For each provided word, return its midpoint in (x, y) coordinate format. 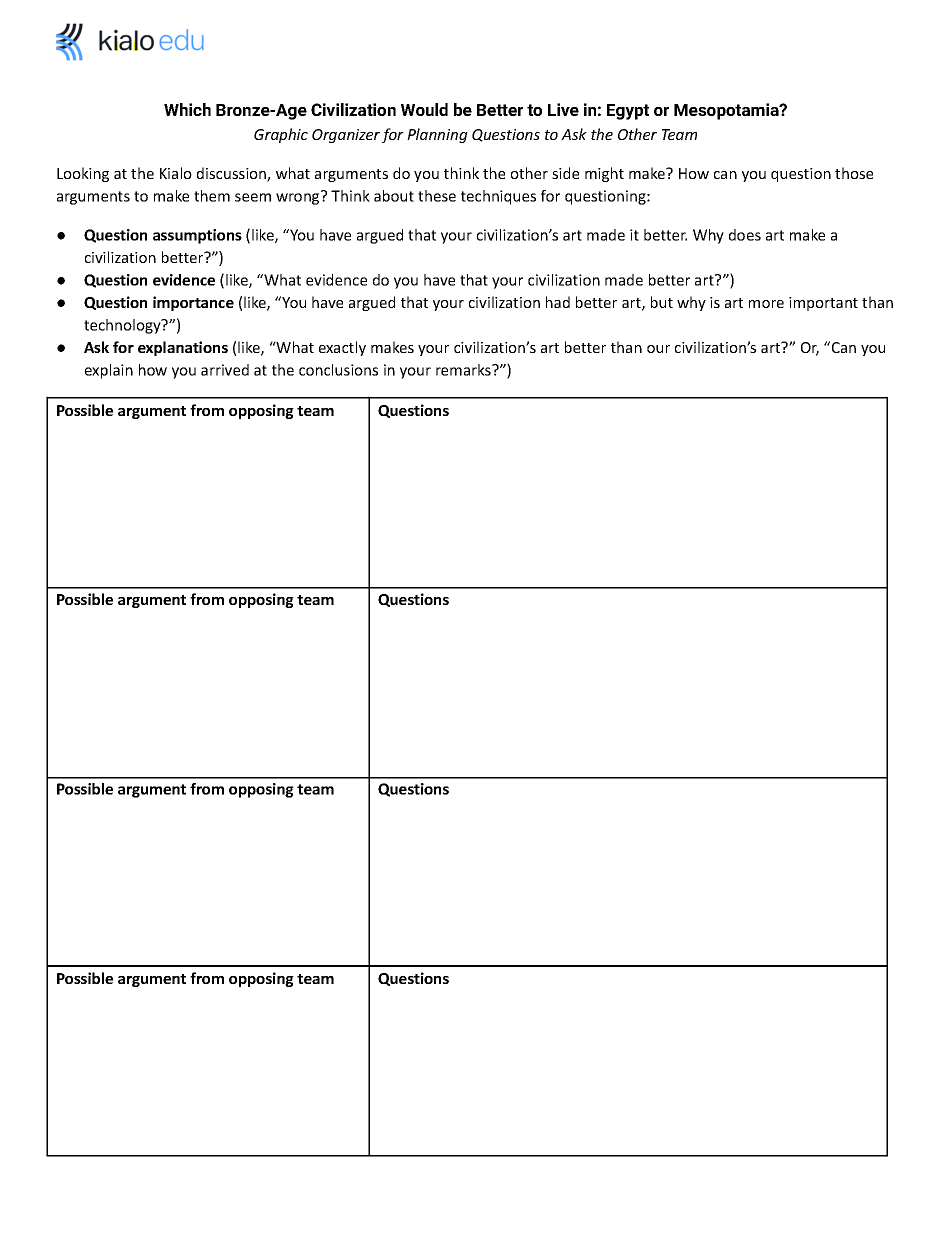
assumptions (197, 236)
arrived (225, 370)
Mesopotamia (727, 111)
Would (424, 109)
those (854, 173)
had (558, 302)
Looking (83, 174)
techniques (498, 197)
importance (193, 303)
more (766, 304)
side (565, 173)
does (745, 235)
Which (187, 109)
